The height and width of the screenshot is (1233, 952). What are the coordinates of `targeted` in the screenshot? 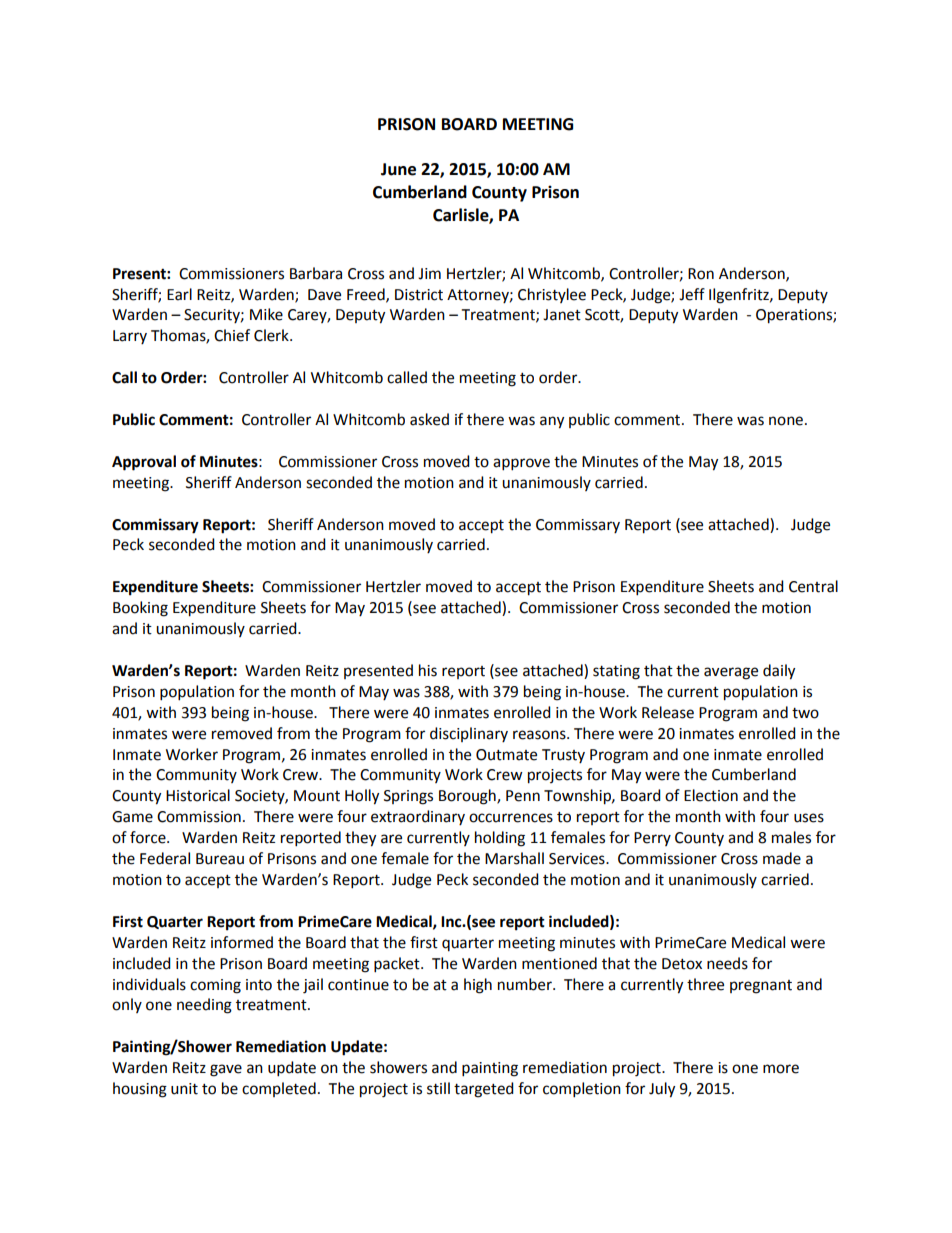 It's located at (484, 1090).
